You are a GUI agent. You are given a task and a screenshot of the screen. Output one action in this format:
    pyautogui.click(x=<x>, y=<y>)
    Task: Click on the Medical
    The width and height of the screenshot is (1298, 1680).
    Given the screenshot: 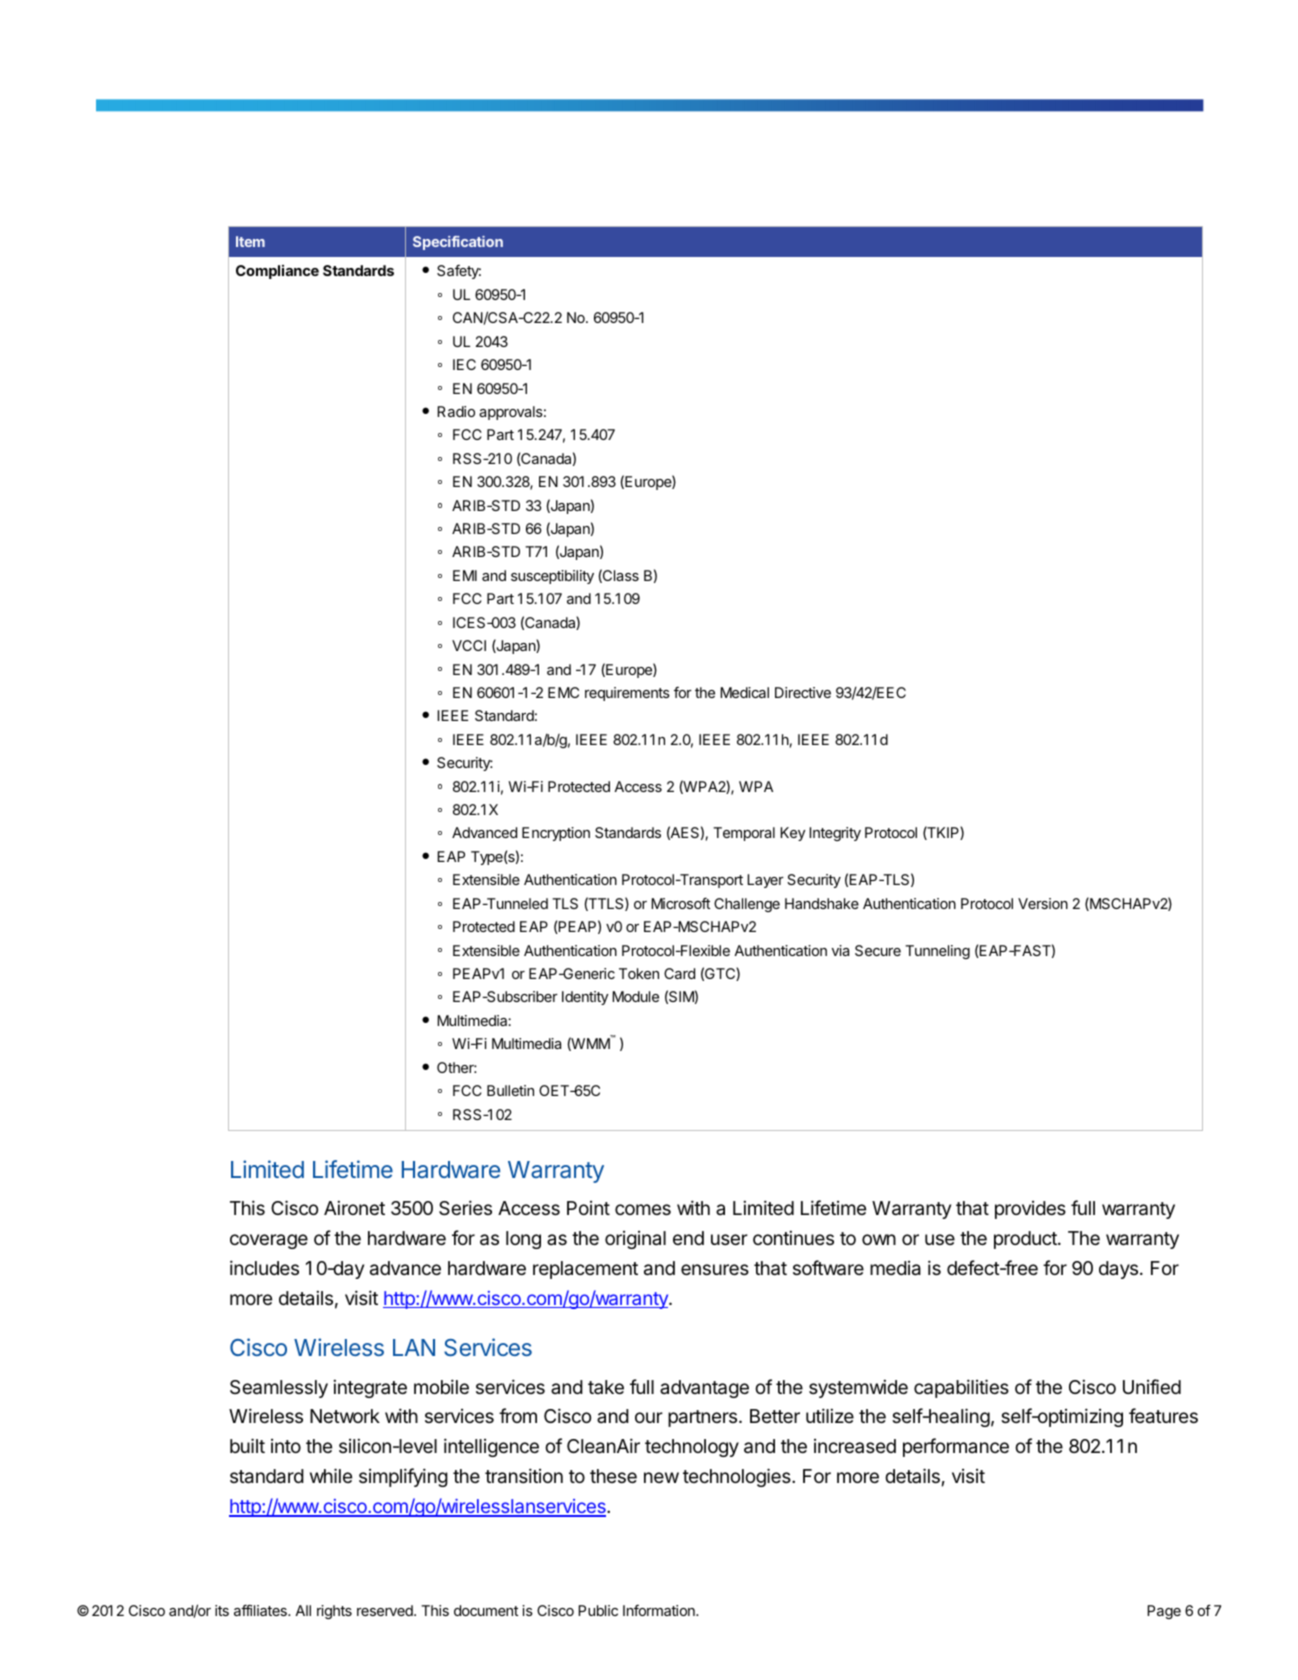 What is the action you would take?
    pyautogui.click(x=744, y=692)
